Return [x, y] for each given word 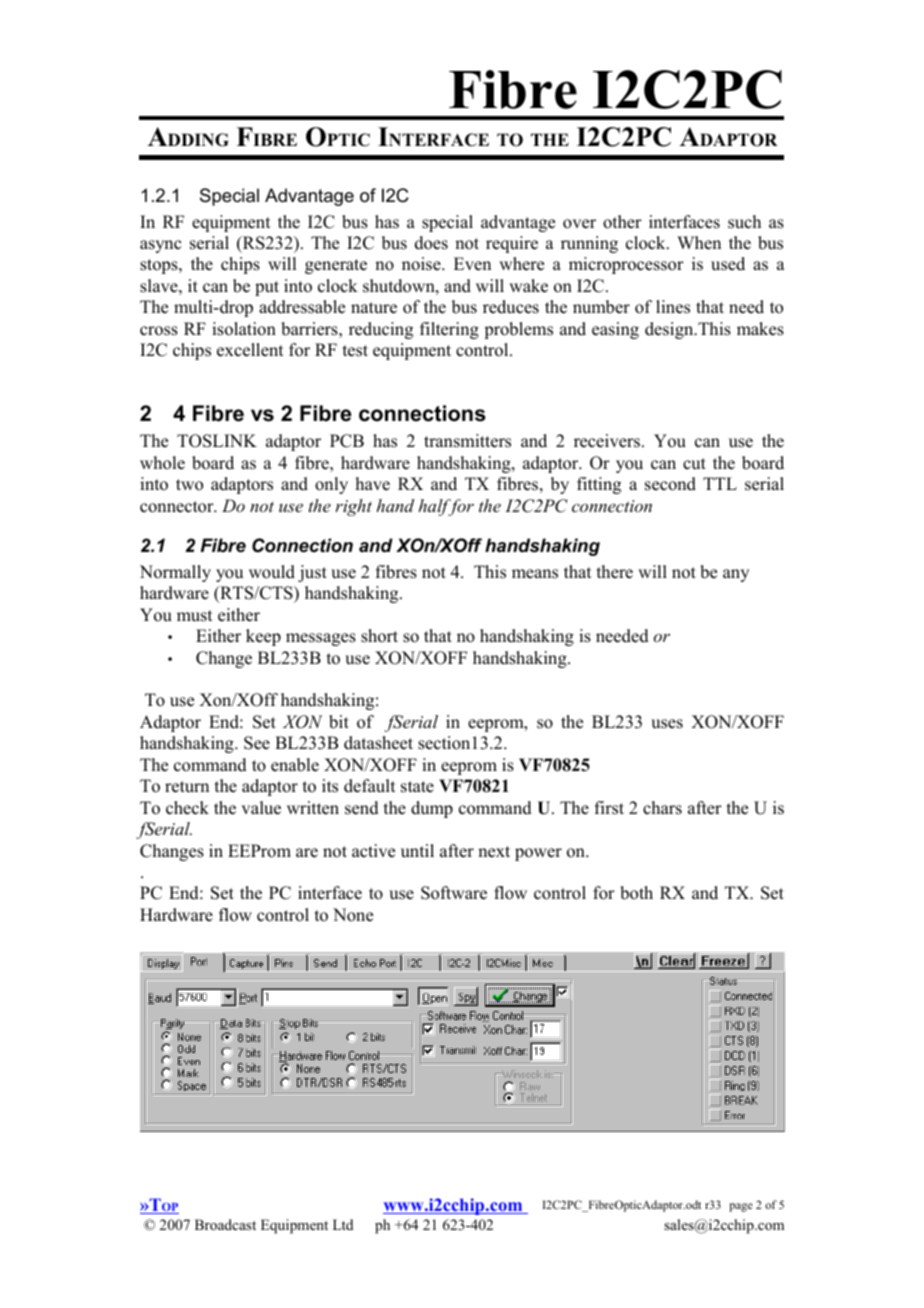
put [267, 288]
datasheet [378, 743]
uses [667, 724]
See [257, 743]
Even [472, 264]
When [699, 243]
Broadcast [225, 1225]
